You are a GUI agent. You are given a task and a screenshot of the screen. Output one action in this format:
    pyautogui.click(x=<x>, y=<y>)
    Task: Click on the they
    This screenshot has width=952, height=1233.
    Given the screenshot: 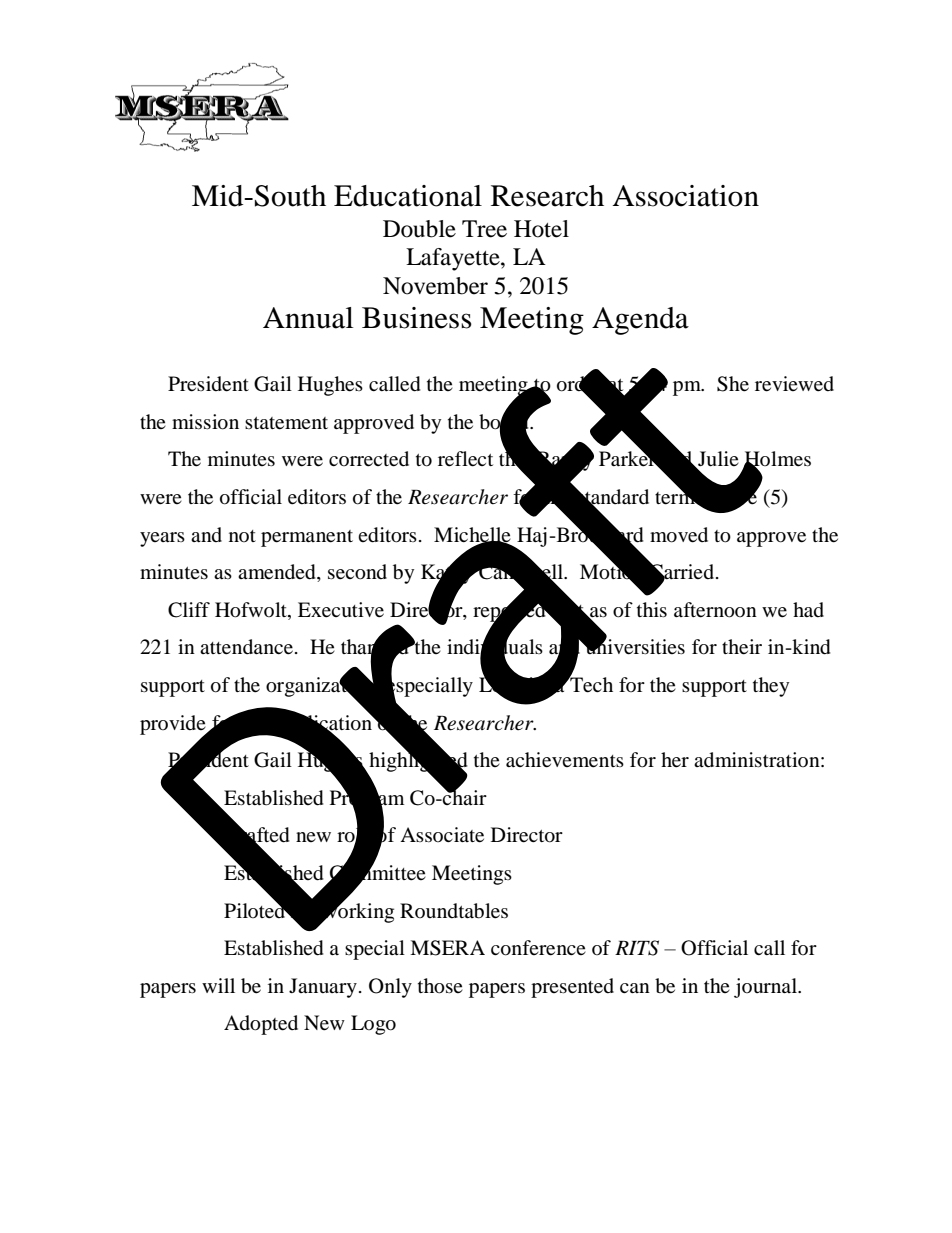 What is the action you would take?
    pyautogui.click(x=771, y=687)
